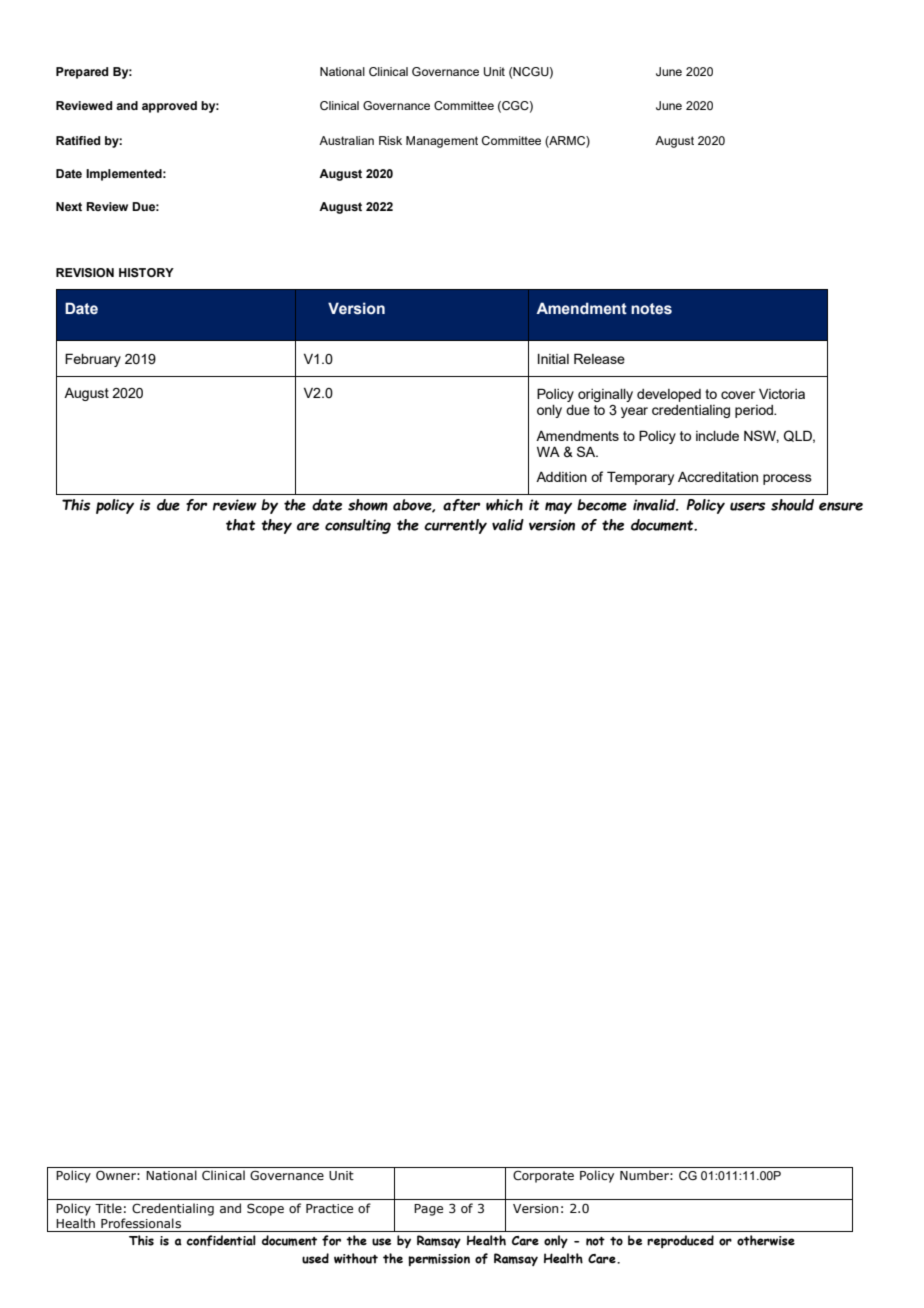 This screenshot has height=1308, width=924. What do you see at coordinates (651, 309) in the screenshot?
I see `notes` at bounding box center [651, 309].
